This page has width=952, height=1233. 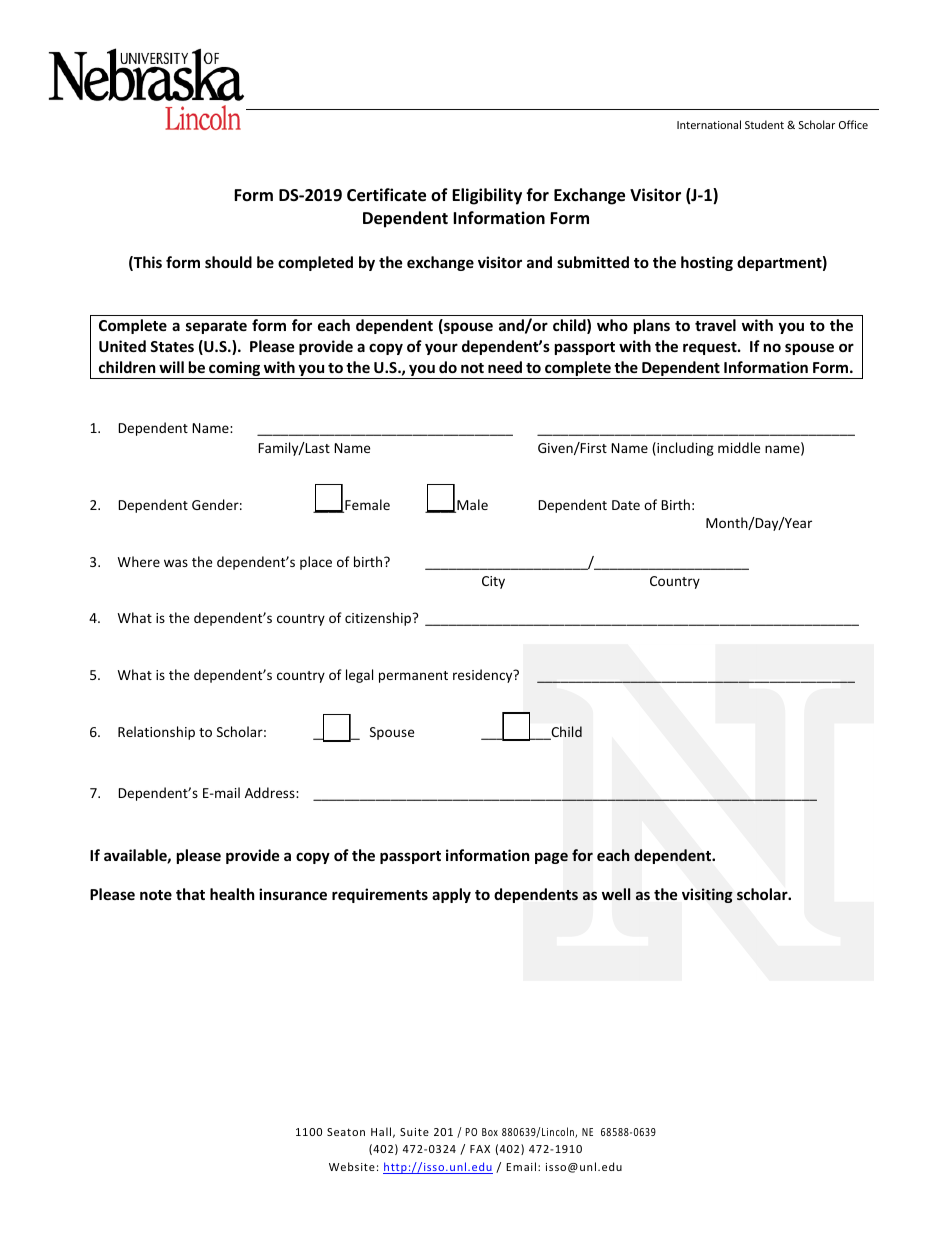 What do you see at coordinates (484, 676) in the page?
I see `residency` at bounding box center [484, 676].
